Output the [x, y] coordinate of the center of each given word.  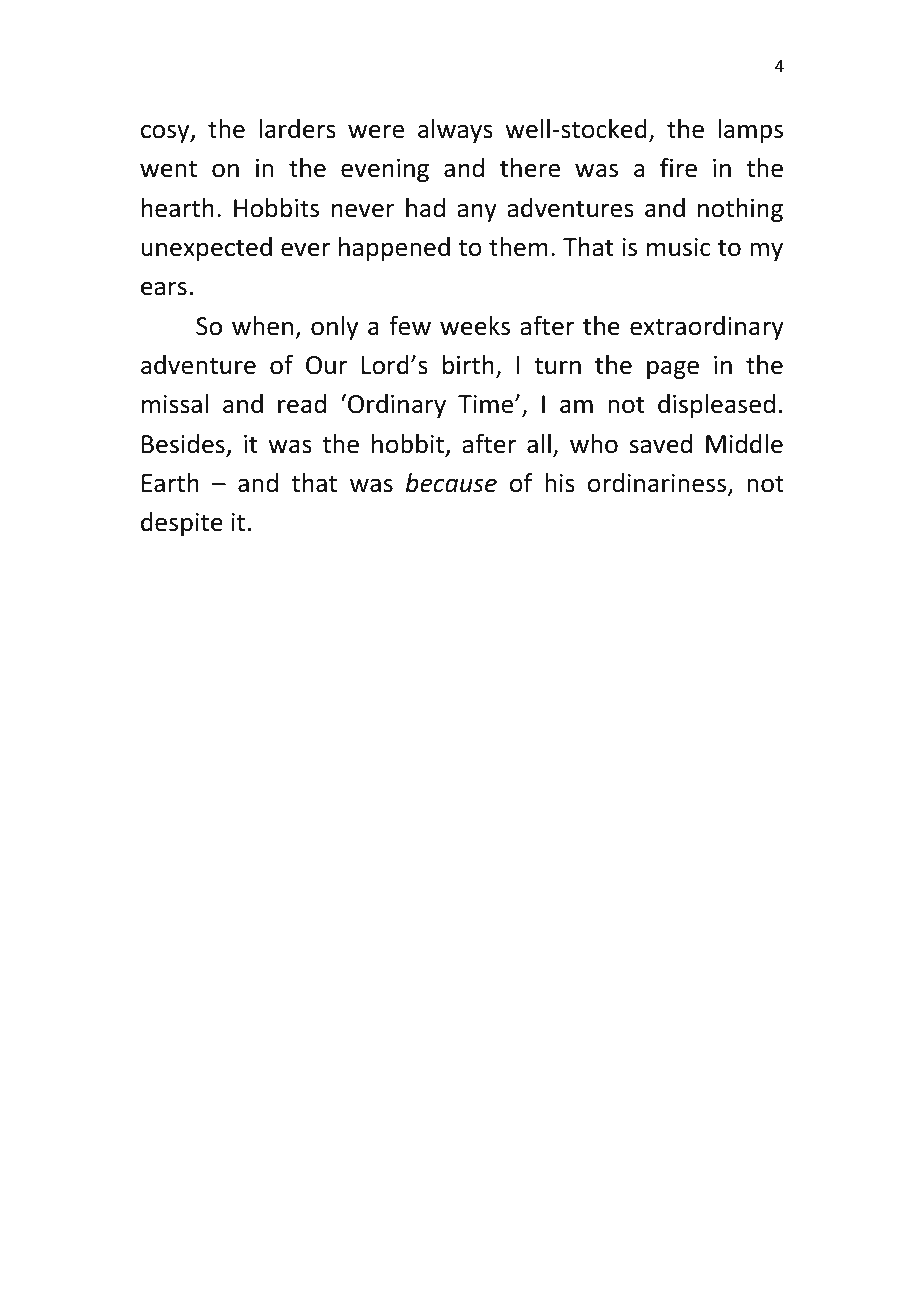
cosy [166, 133]
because [451, 483]
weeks [475, 326]
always [455, 131]
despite [182, 524]
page [673, 369]
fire [678, 168]
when [262, 326]
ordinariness [658, 484]
